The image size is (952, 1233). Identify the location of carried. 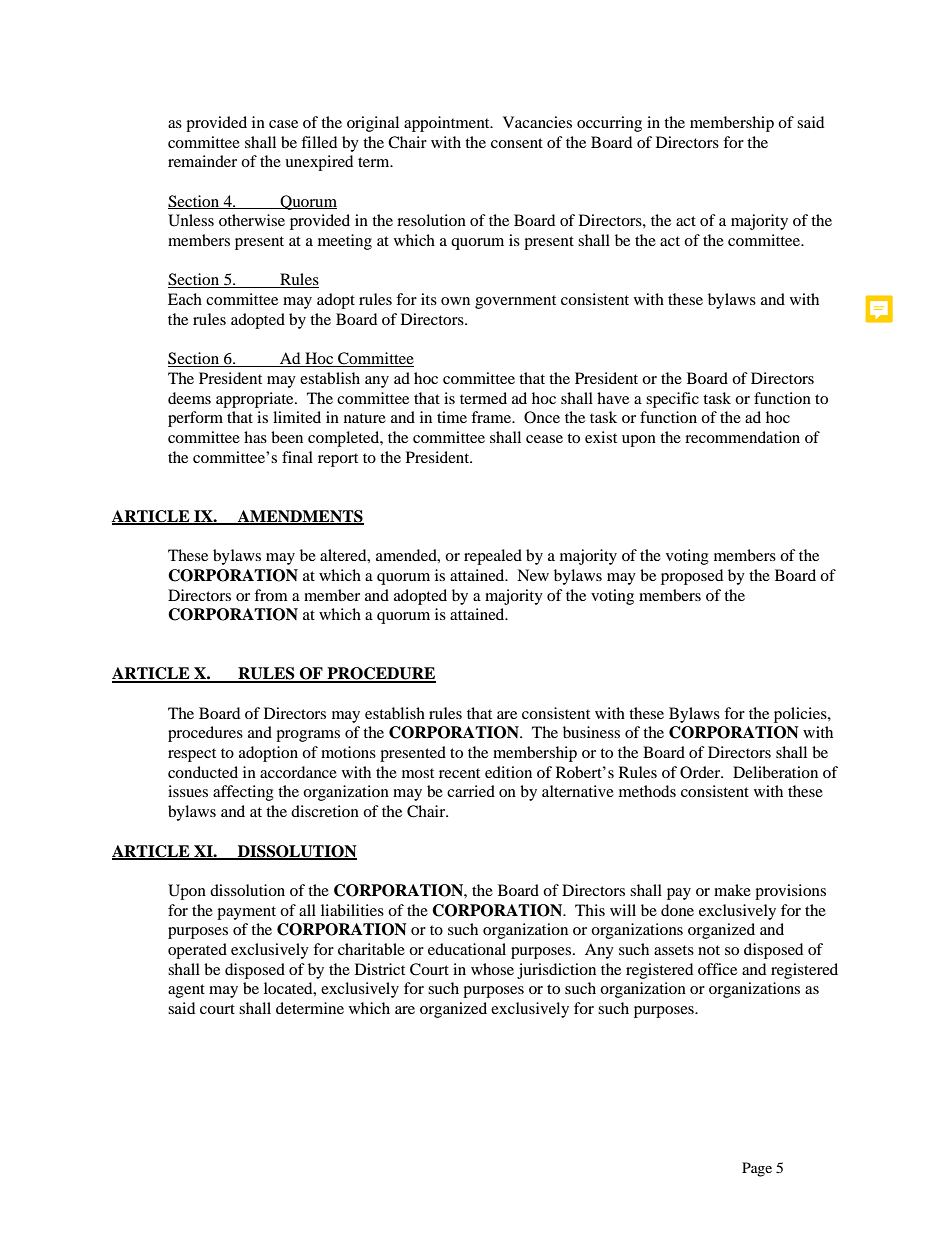
(471, 791).
